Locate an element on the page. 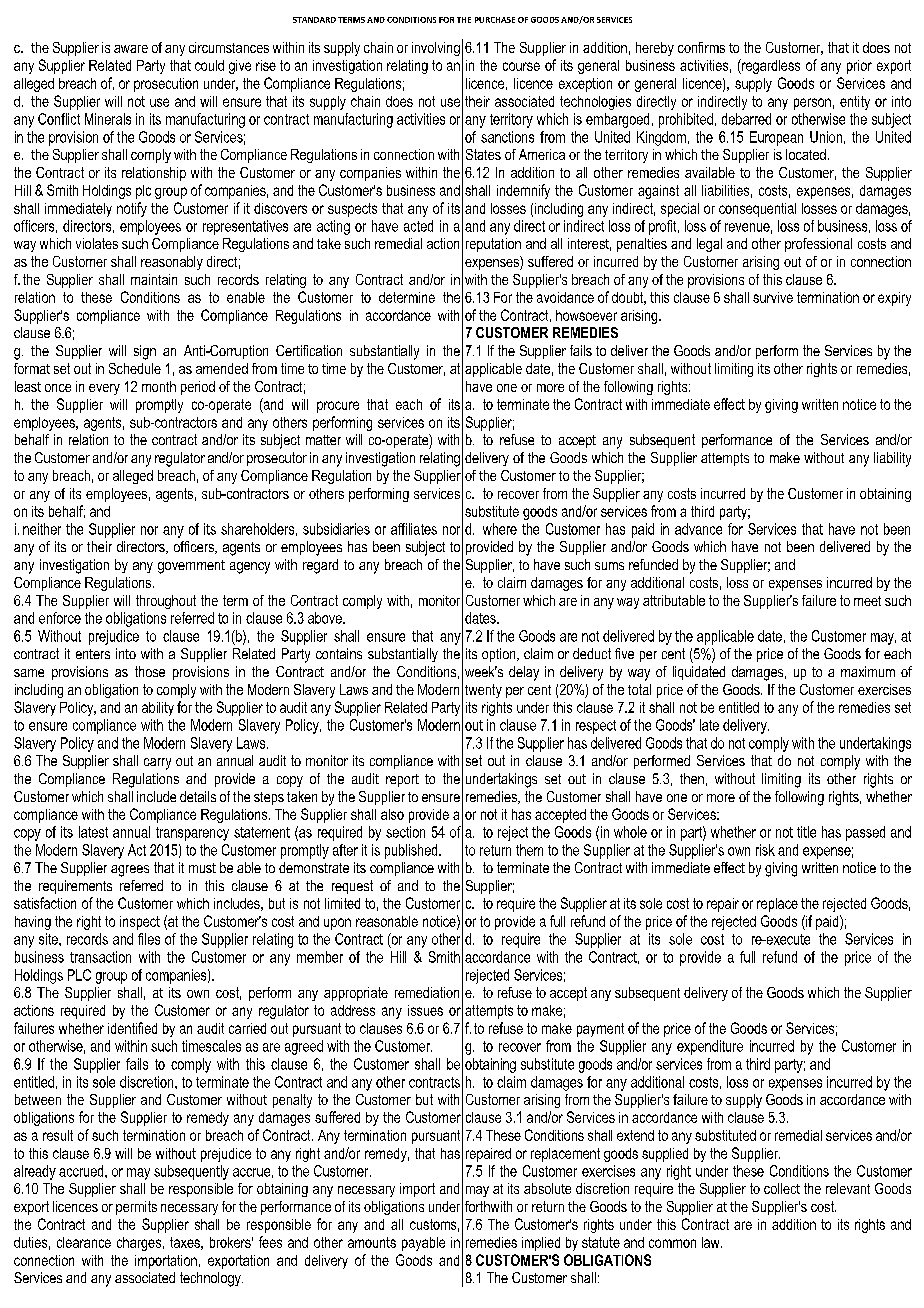 The image size is (924, 1308). person is located at coordinates (812, 104).
